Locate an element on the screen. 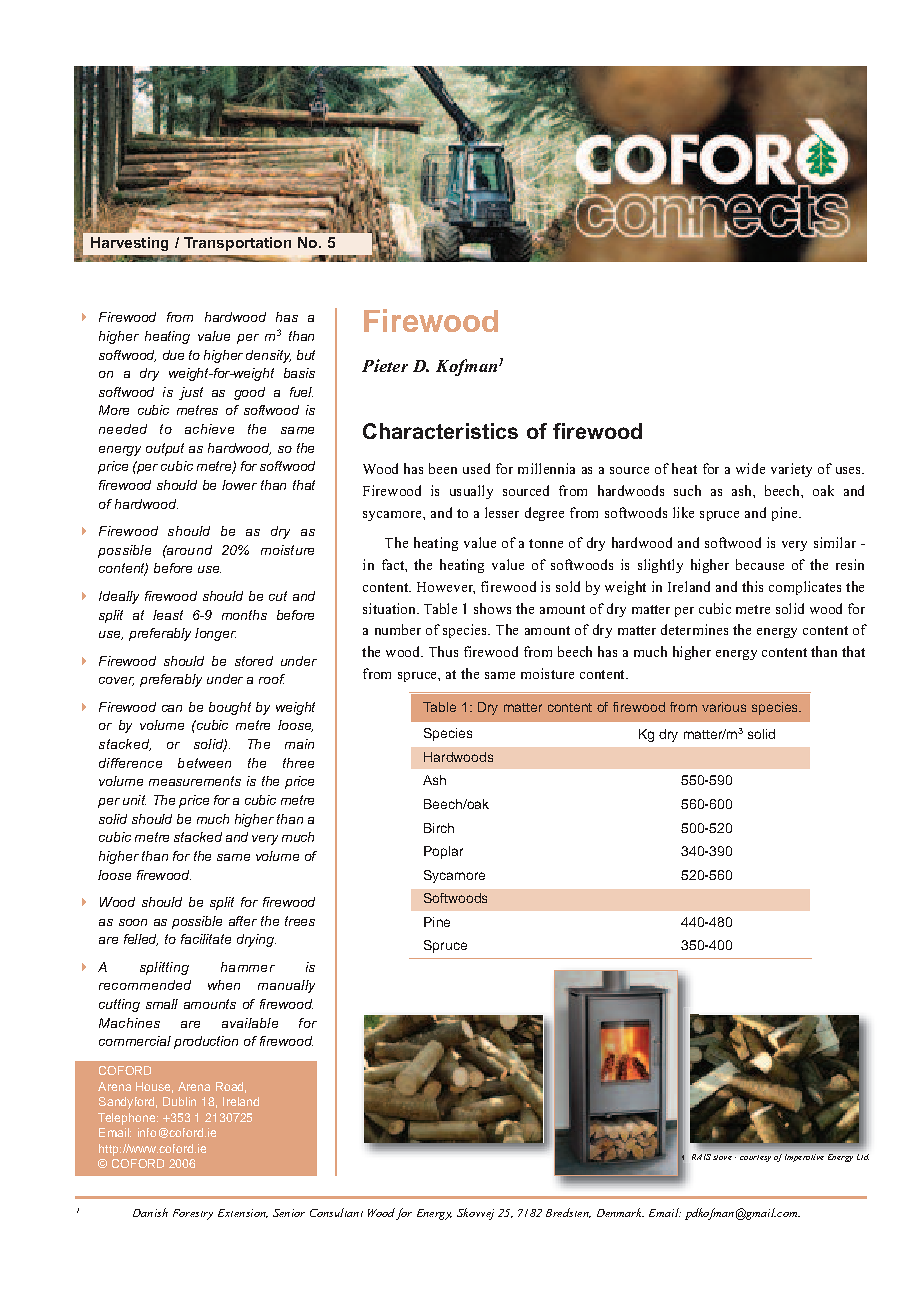 The width and height of the screenshot is (924, 1308). Poplar is located at coordinates (443, 852).
